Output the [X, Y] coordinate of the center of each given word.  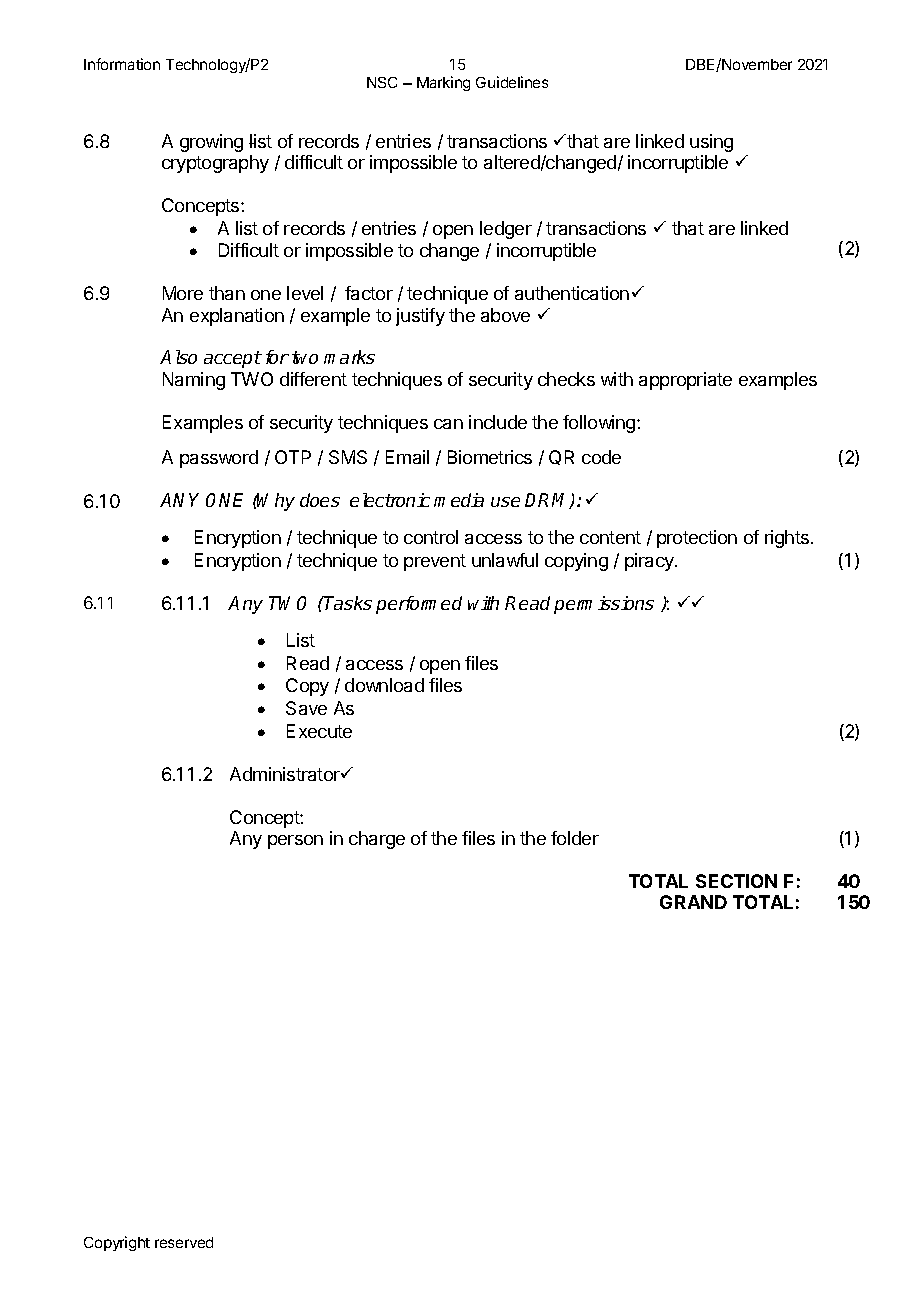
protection [697, 539]
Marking [443, 83]
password [219, 459]
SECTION [736, 881]
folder [575, 838]
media [459, 500]
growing [211, 143]
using [711, 143]
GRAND [693, 902]
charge [377, 840]
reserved [184, 1242]
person [295, 842]
